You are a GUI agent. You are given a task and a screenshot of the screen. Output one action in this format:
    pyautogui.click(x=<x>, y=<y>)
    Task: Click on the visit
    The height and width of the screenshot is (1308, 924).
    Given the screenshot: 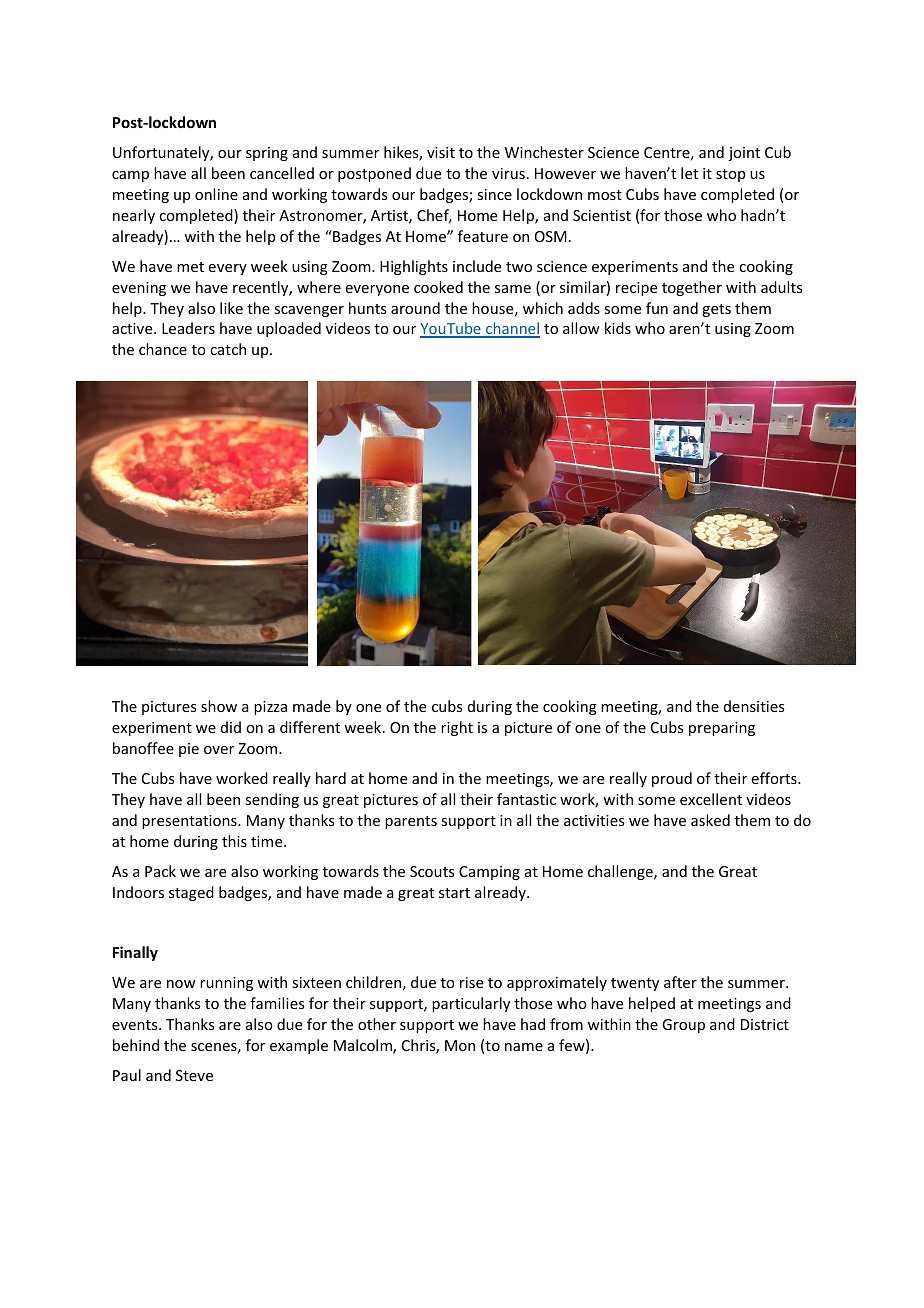 What is the action you would take?
    pyautogui.click(x=441, y=152)
